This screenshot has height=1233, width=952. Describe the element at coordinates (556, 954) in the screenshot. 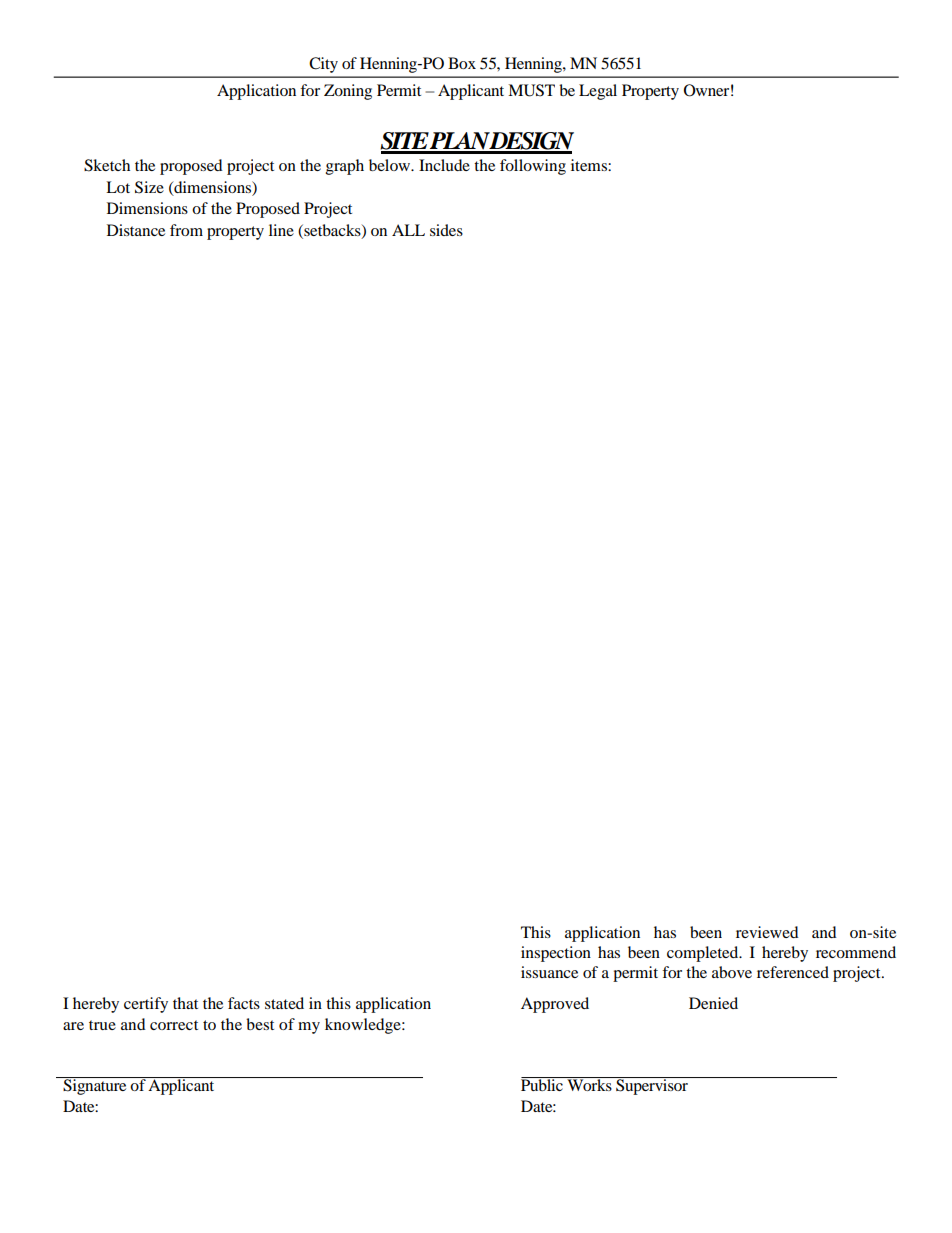

I see `inspection` at that location.
